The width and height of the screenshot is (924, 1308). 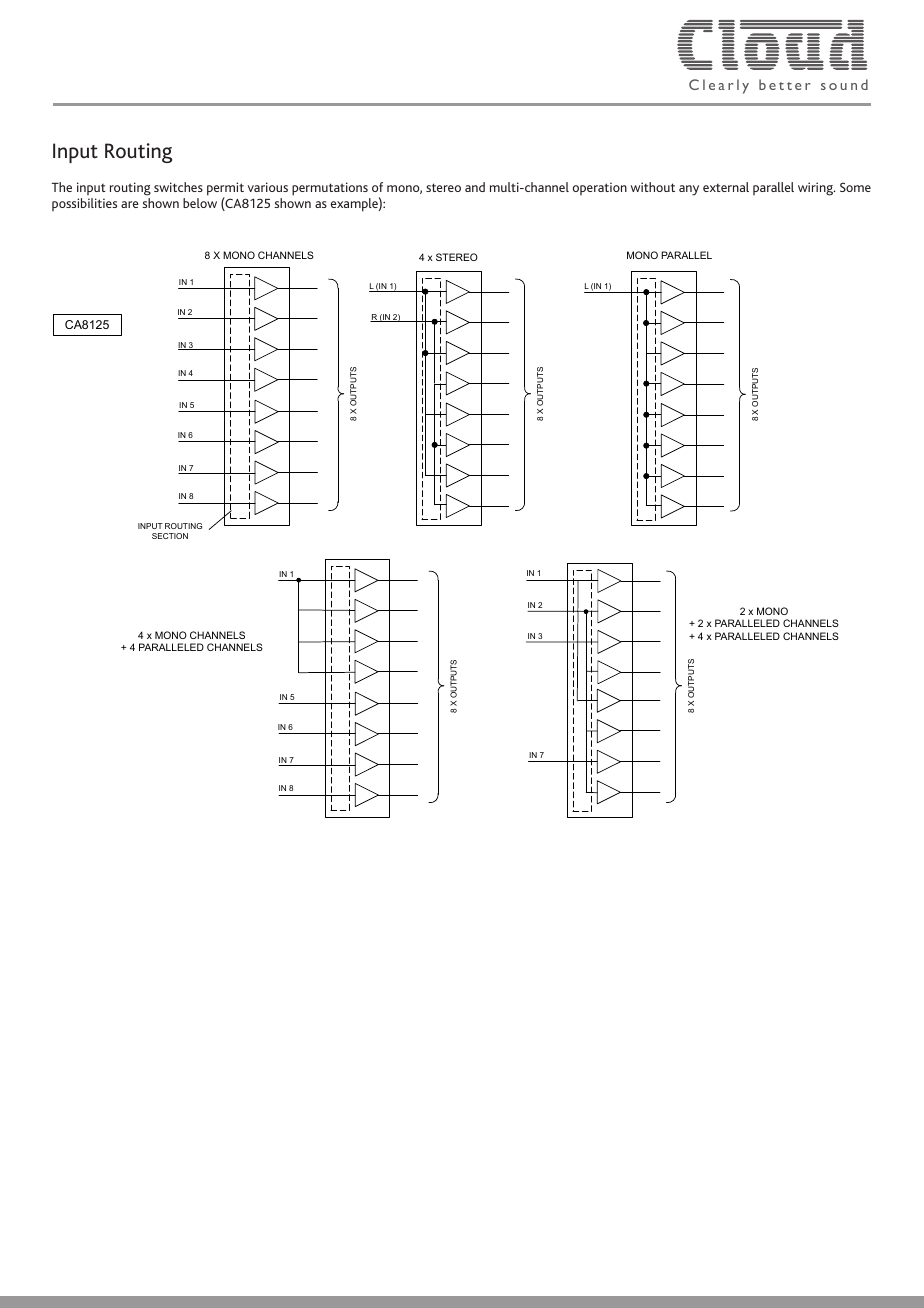 I want to click on SECTION, so click(x=170, y=536).
